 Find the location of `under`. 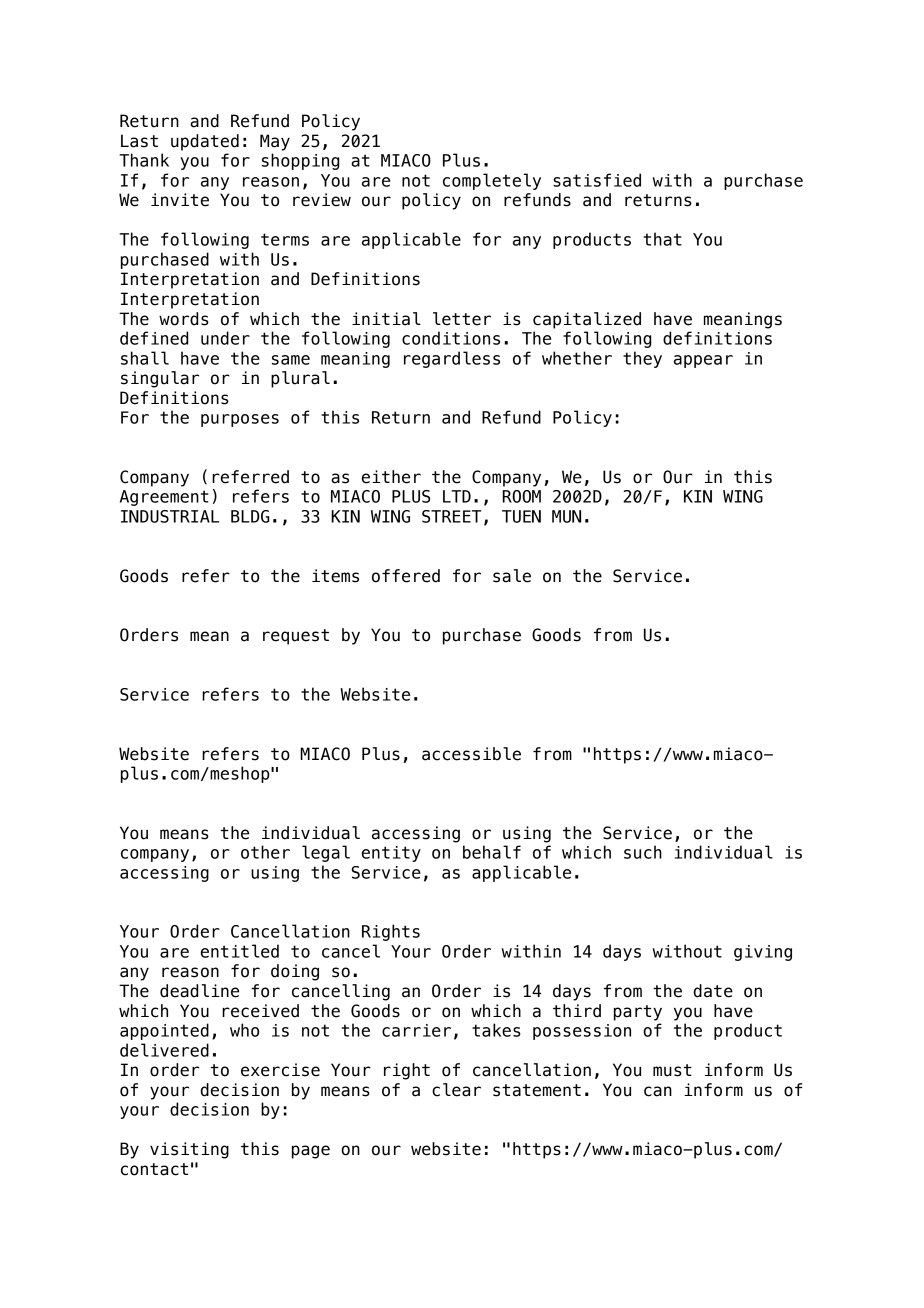

under is located at coordinates (225, 338).
